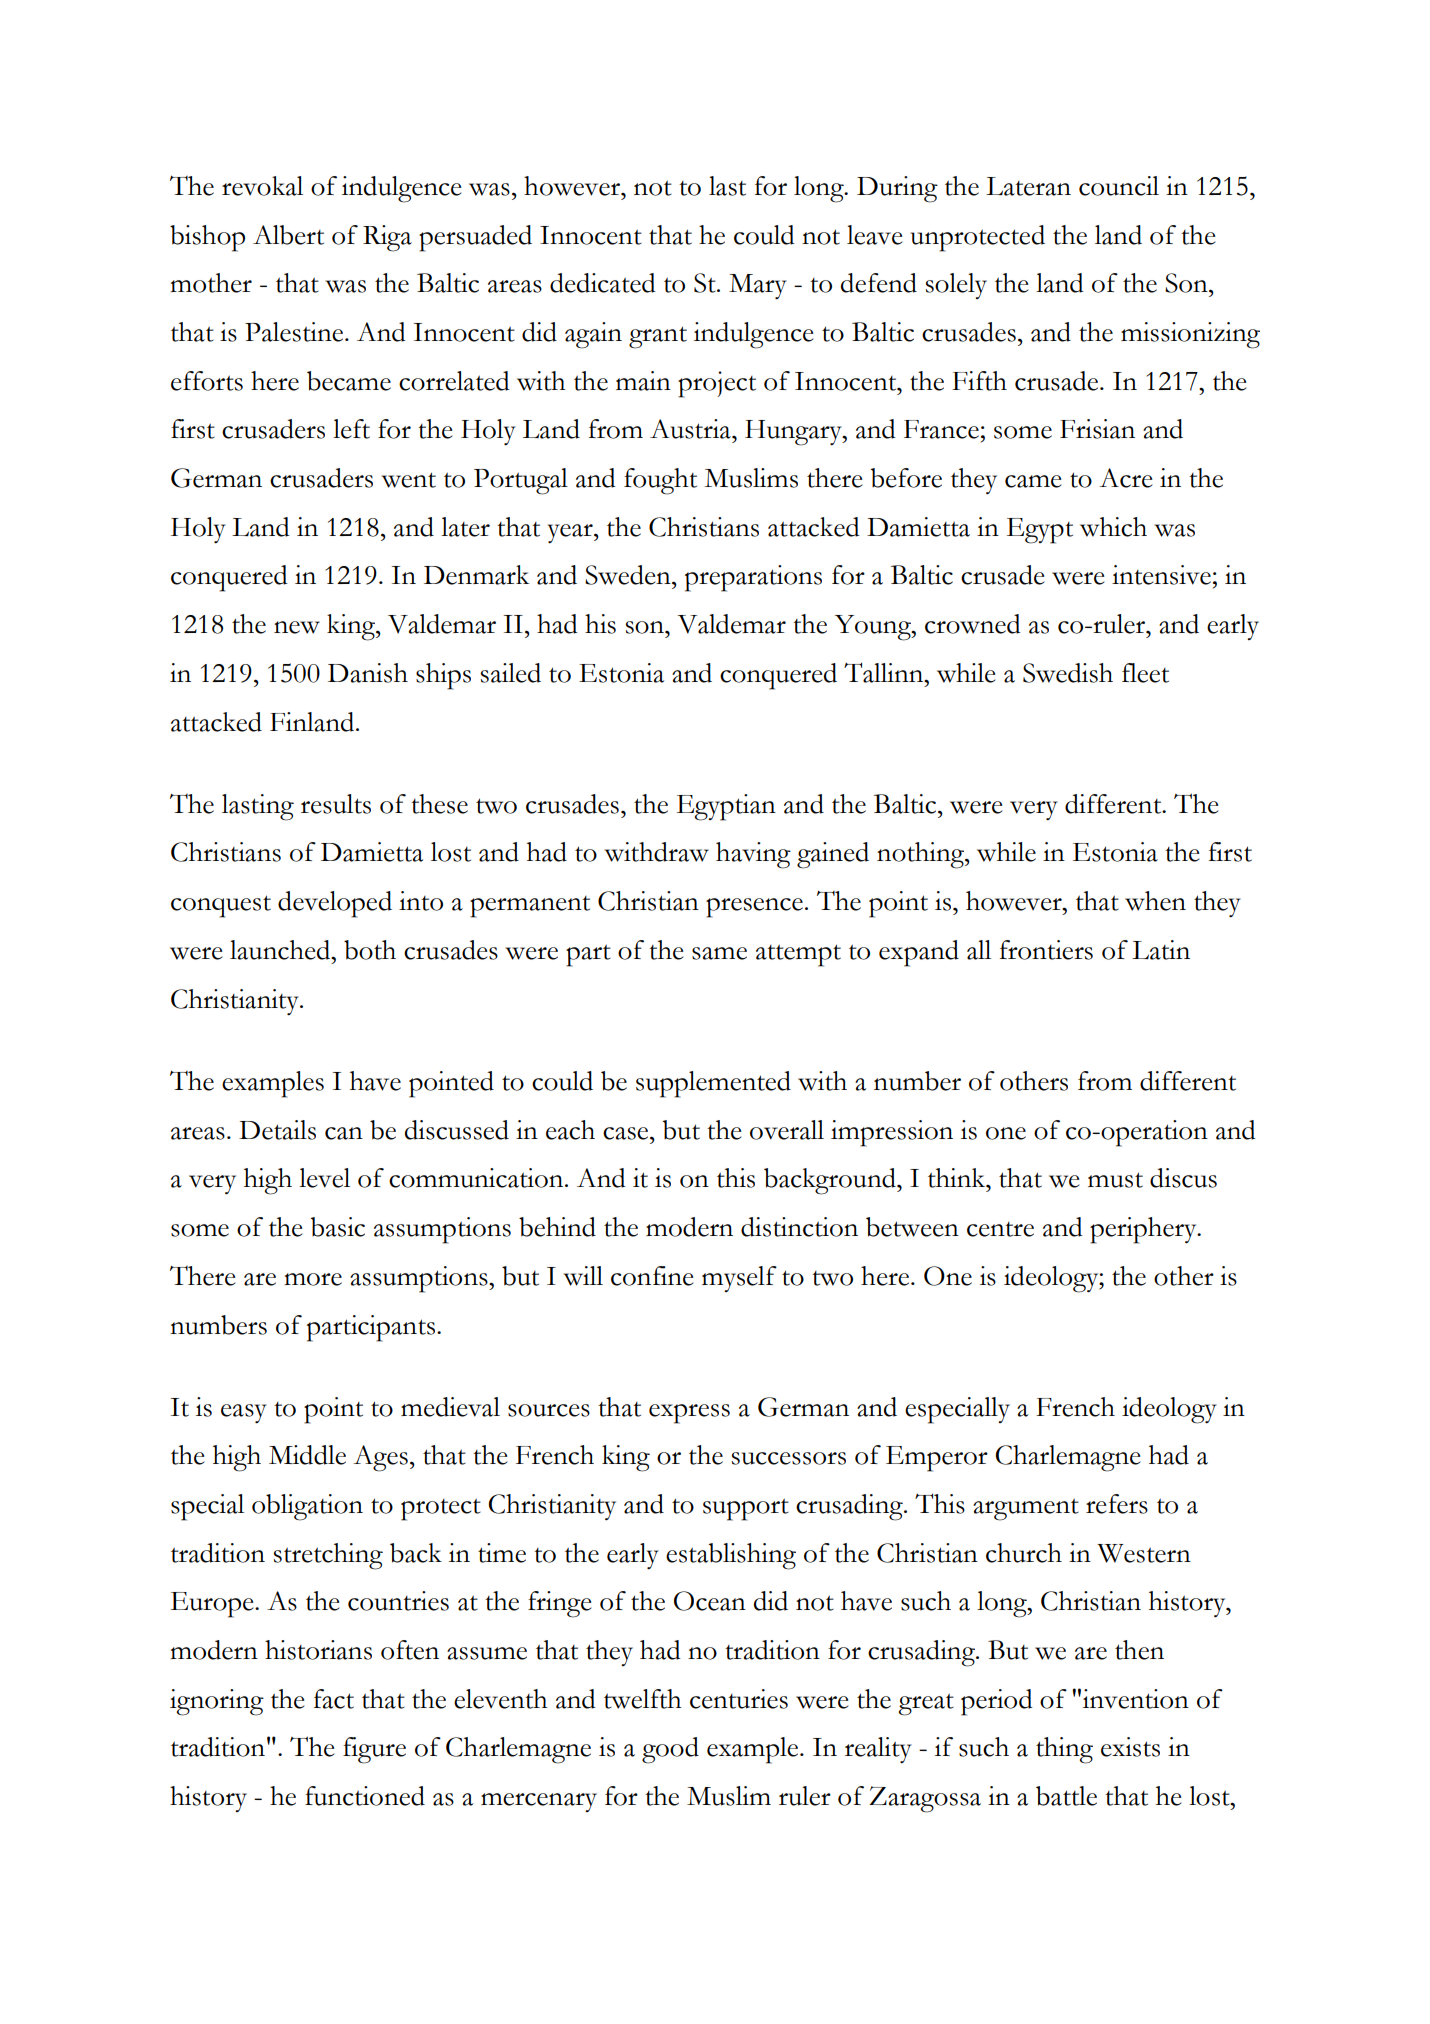 The height and width of the document is (2024, 1430). Describe the element at coordinates (297, 627) in the document. I see `new` at that location.
